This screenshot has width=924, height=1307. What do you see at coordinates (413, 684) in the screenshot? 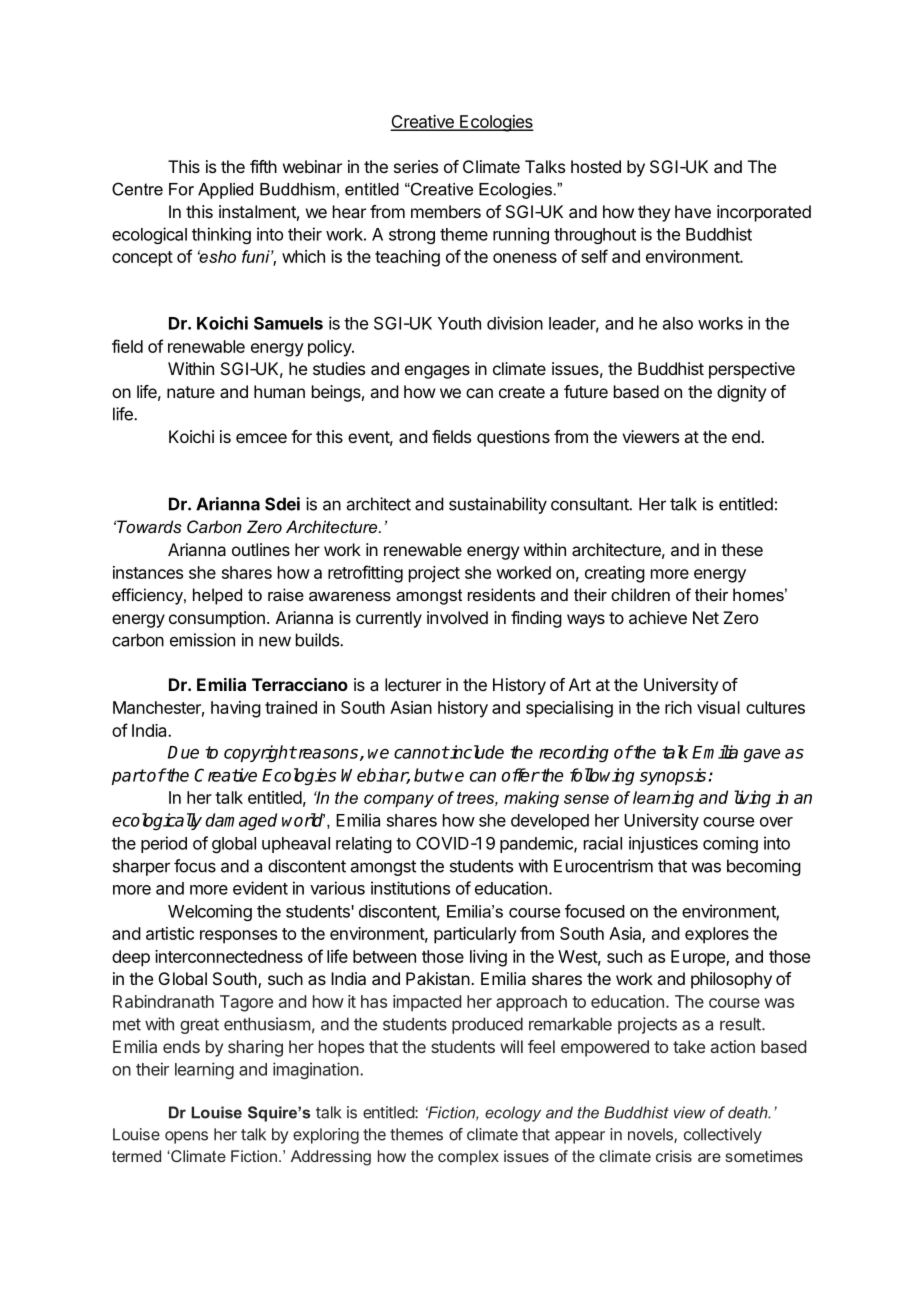
I see `lecturer` at bounding box center [413, 684].
